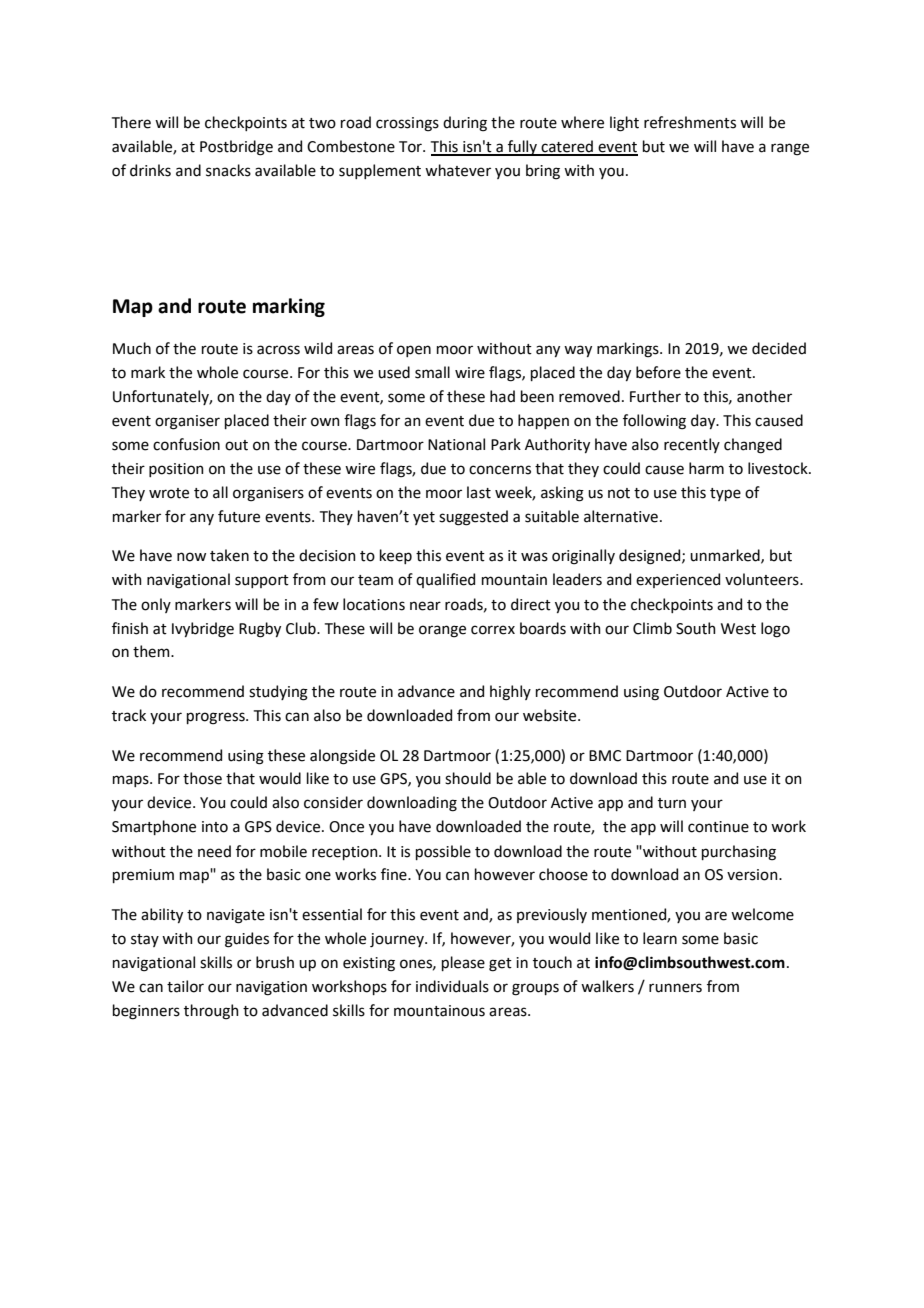  Describe the element at coordinates (445, 580) in the screenshot. I see `qualified` at that location.
